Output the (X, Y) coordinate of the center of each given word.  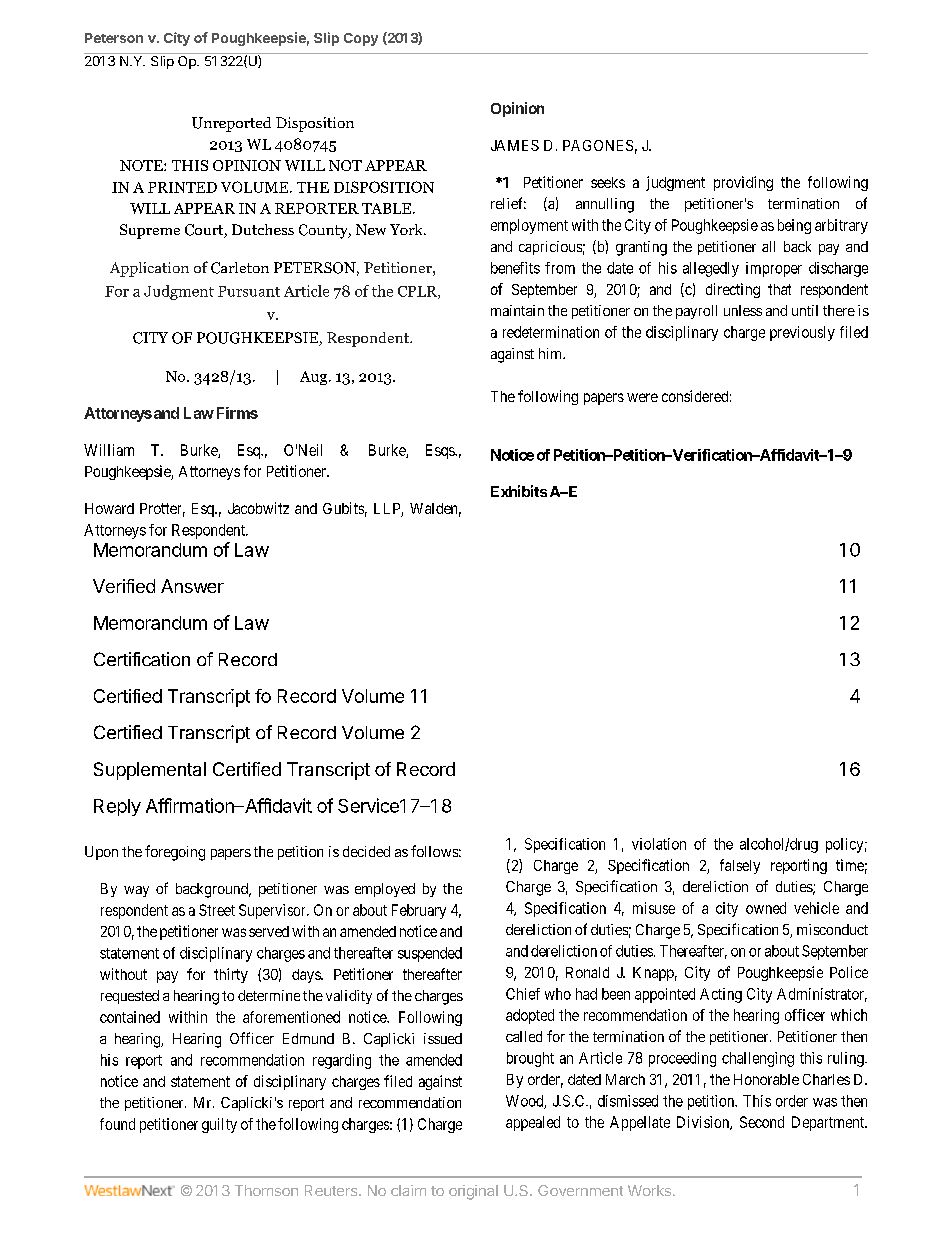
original (473, 1192)
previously (802, 333)
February (419, 911)
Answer (192, 586)
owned (766, 908)
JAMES (515, 145)
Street (217, 910)
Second (762, 1122)
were (642, 397)
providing (743, 183)
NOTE (142, 165)
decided (366, 851)
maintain (517, 310)
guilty (219, 1125)
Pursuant (249, 291)
